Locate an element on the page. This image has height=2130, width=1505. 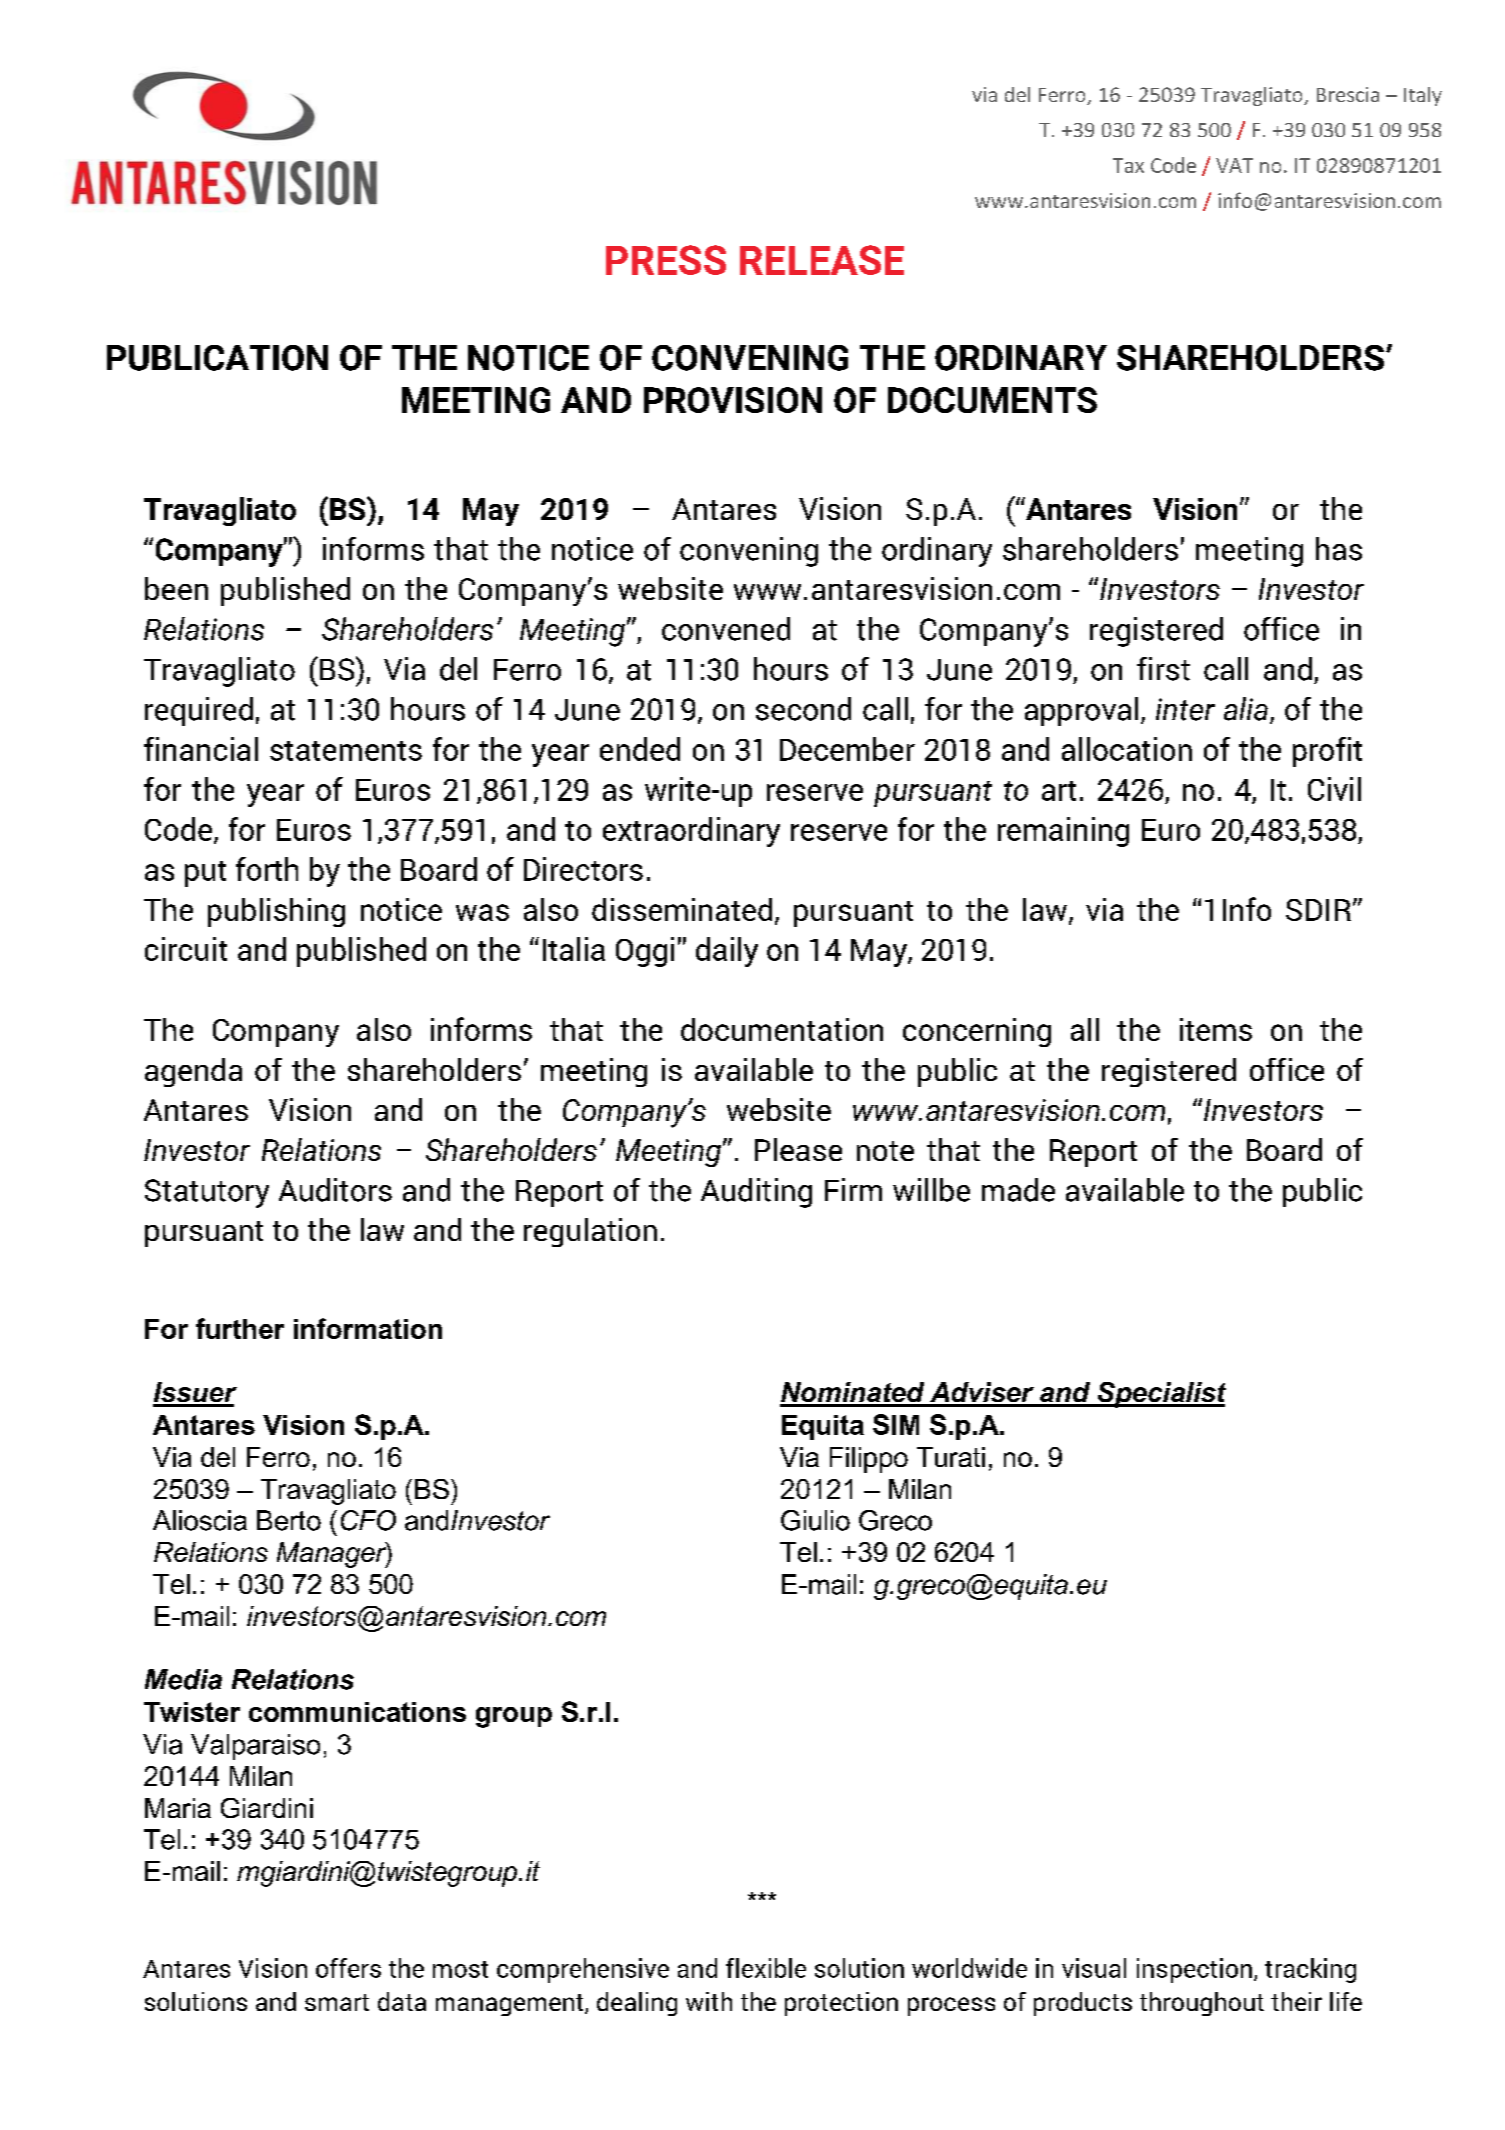
flexible is located at coordinates (766, 1968).
